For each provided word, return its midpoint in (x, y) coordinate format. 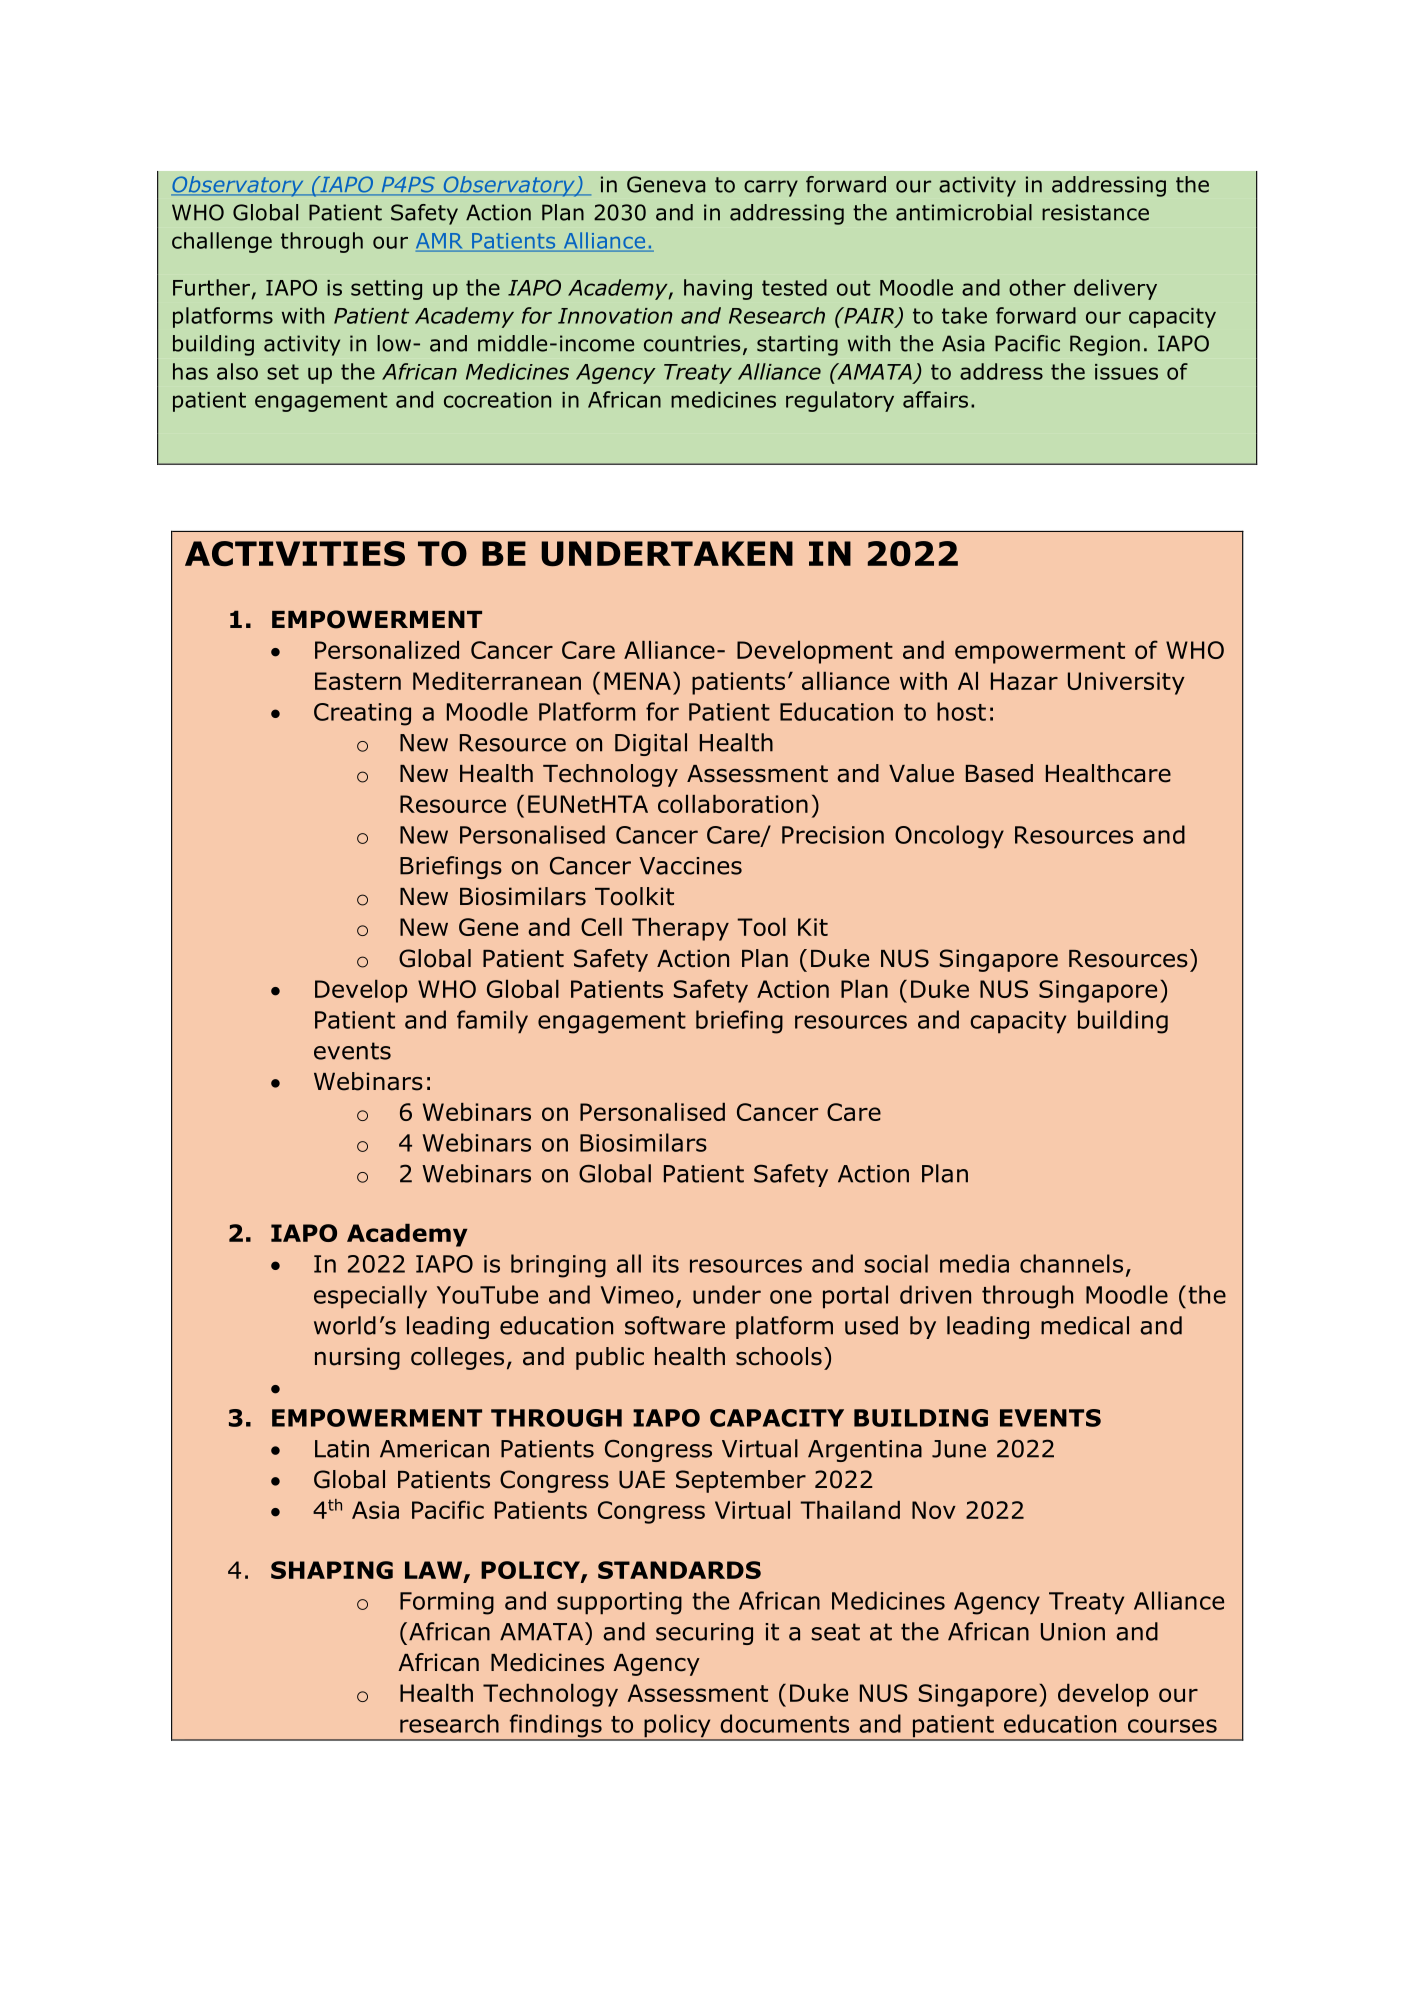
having (718, 289)
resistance (1095, 212)
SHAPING (332, 1570)
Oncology (949, 837)
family (492, 1022)
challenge (222, 242)
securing (704, 1634)
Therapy (680, 929)
